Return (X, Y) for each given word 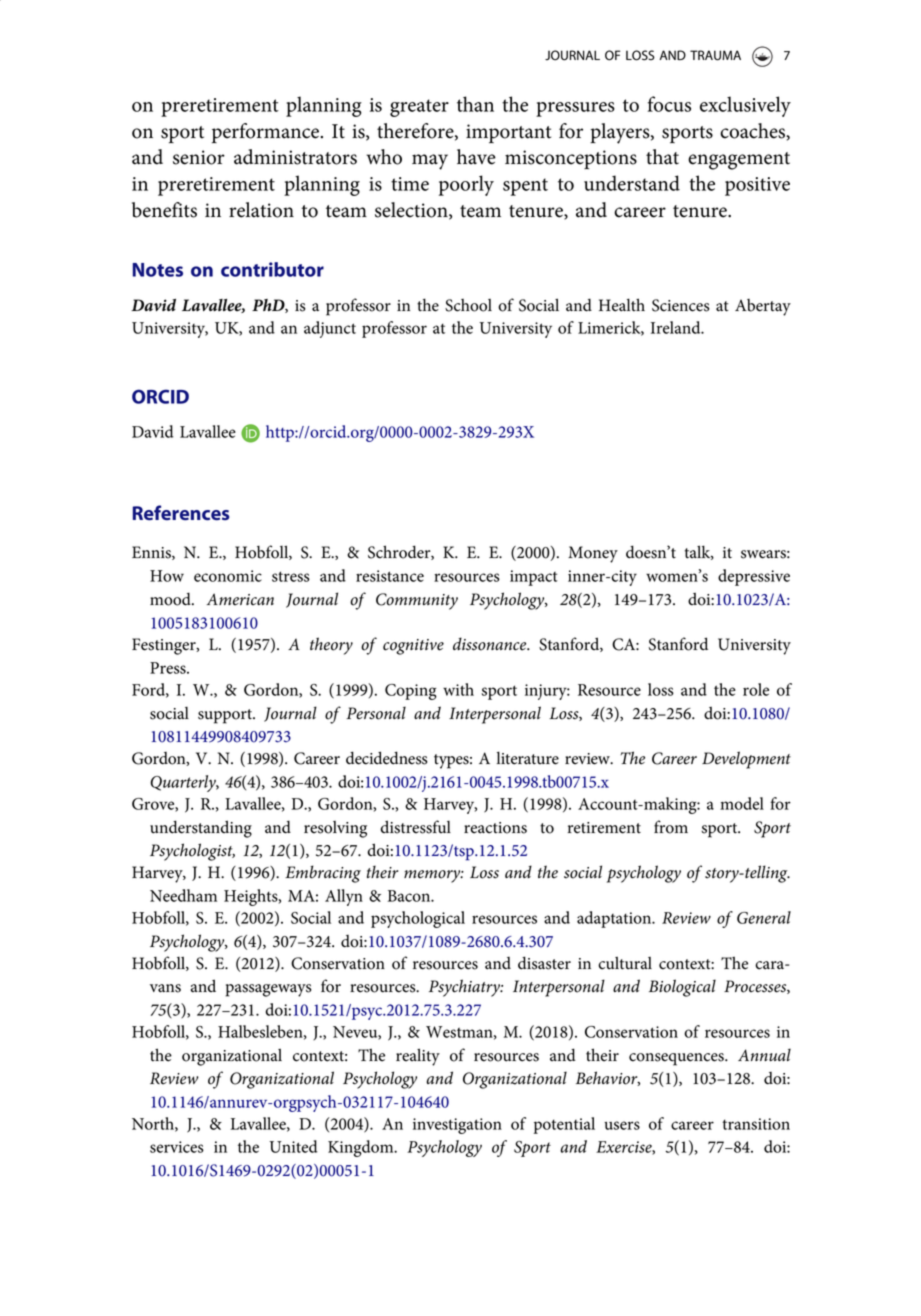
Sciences (681, 305)
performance (267, 133)
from (671, 827)
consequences (677, 1059)
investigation (457, 1126)
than (475, 104)
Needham (183, 895)
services (177, 1147)
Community (417, 601)
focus (669, 104)
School (468, 305)
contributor (272, 269)
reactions (495, 828)
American (240, 599)
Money (593, 554)
